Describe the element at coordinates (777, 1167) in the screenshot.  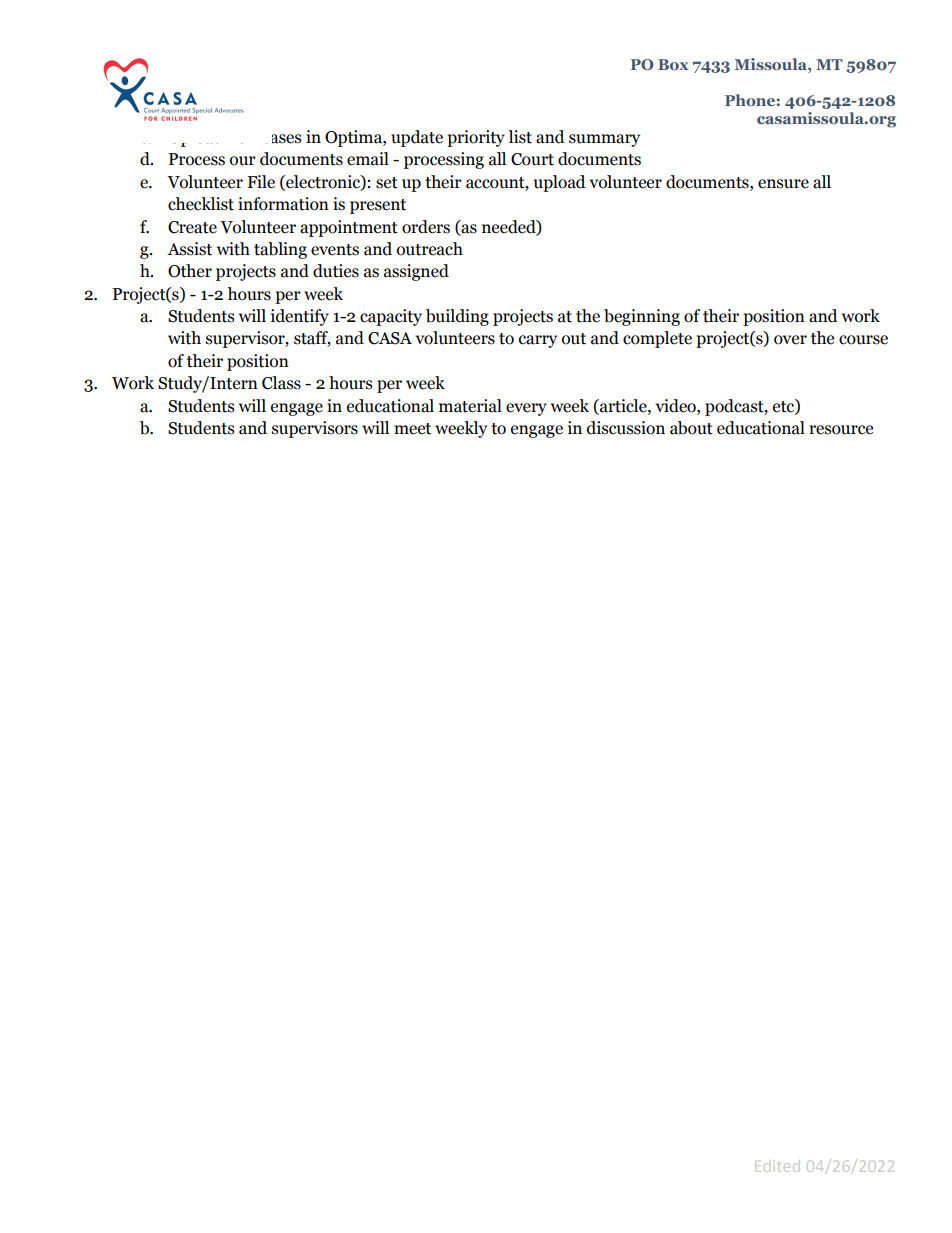
I see `Edited` at that location.
